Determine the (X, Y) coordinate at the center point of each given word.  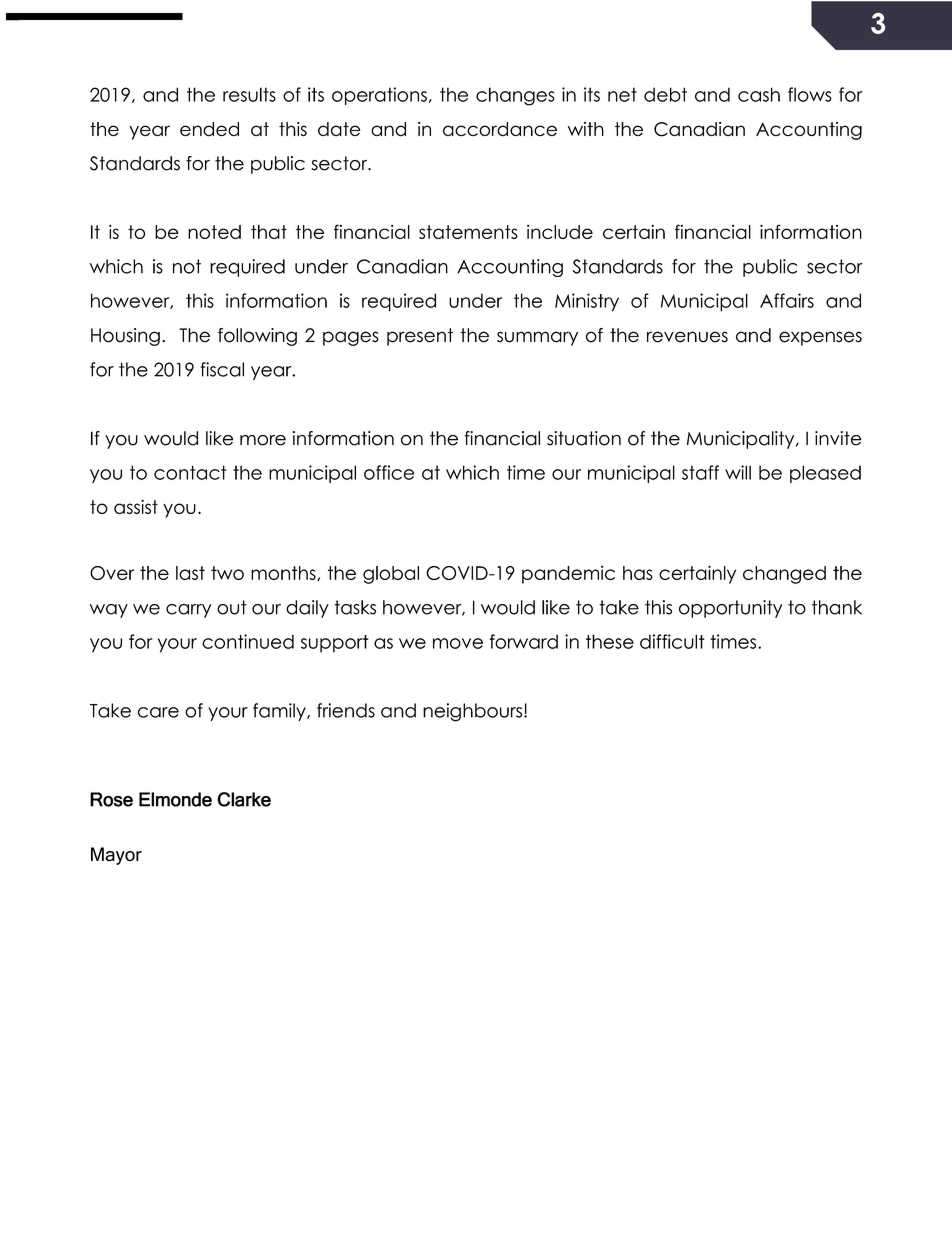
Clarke (244, 799)
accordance (500, 129)
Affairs (787, 300)
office (389, 472)
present (420, 337)
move (458, 643)
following (257, 337)
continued (248, 641)
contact (190, 472)
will (738, 472)
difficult (672, 641)
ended (209, 129)
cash (759, 94)
